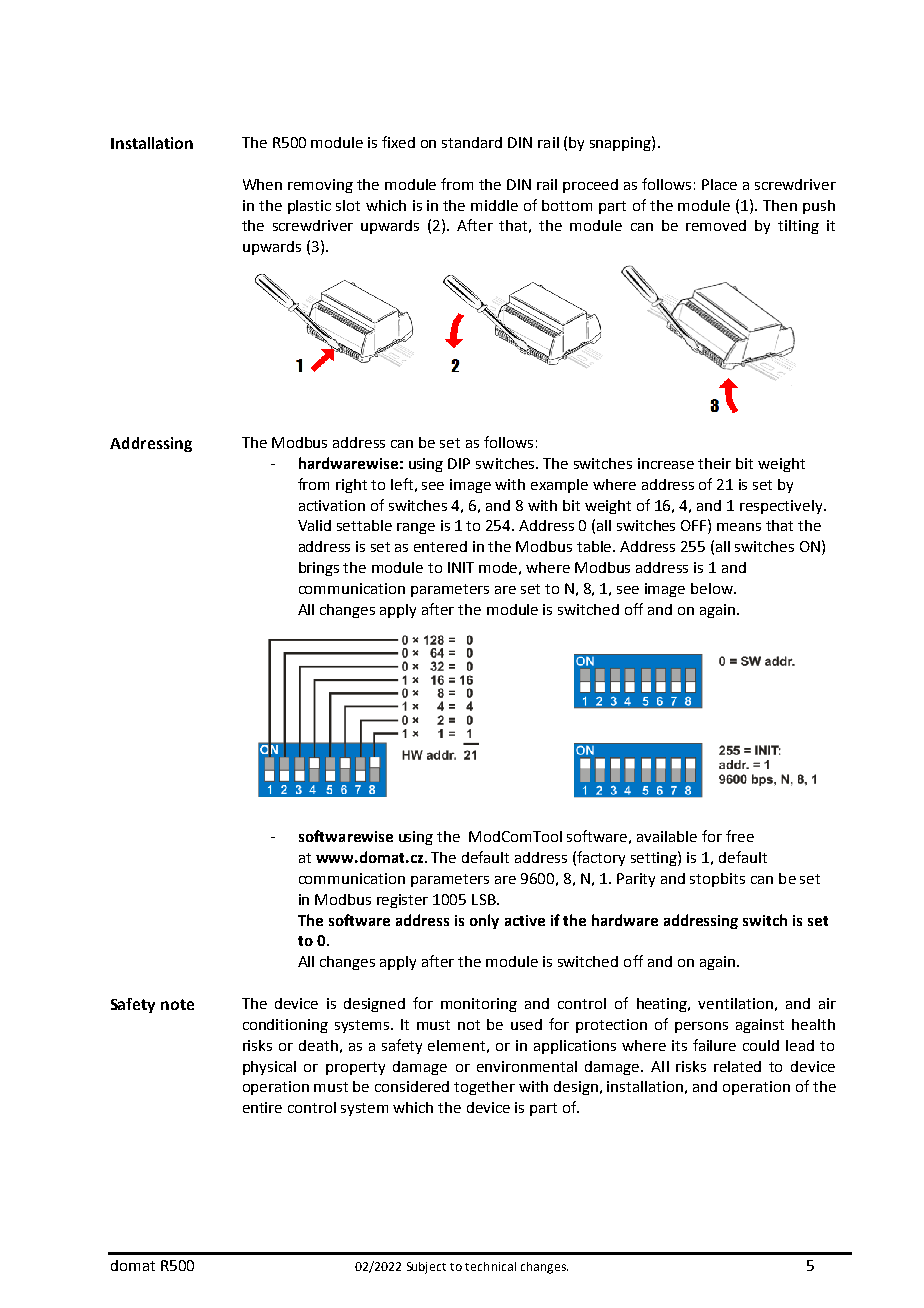 The width and height of the screenshot is (924, 1308). I want to click on means, so click(739, 527).
